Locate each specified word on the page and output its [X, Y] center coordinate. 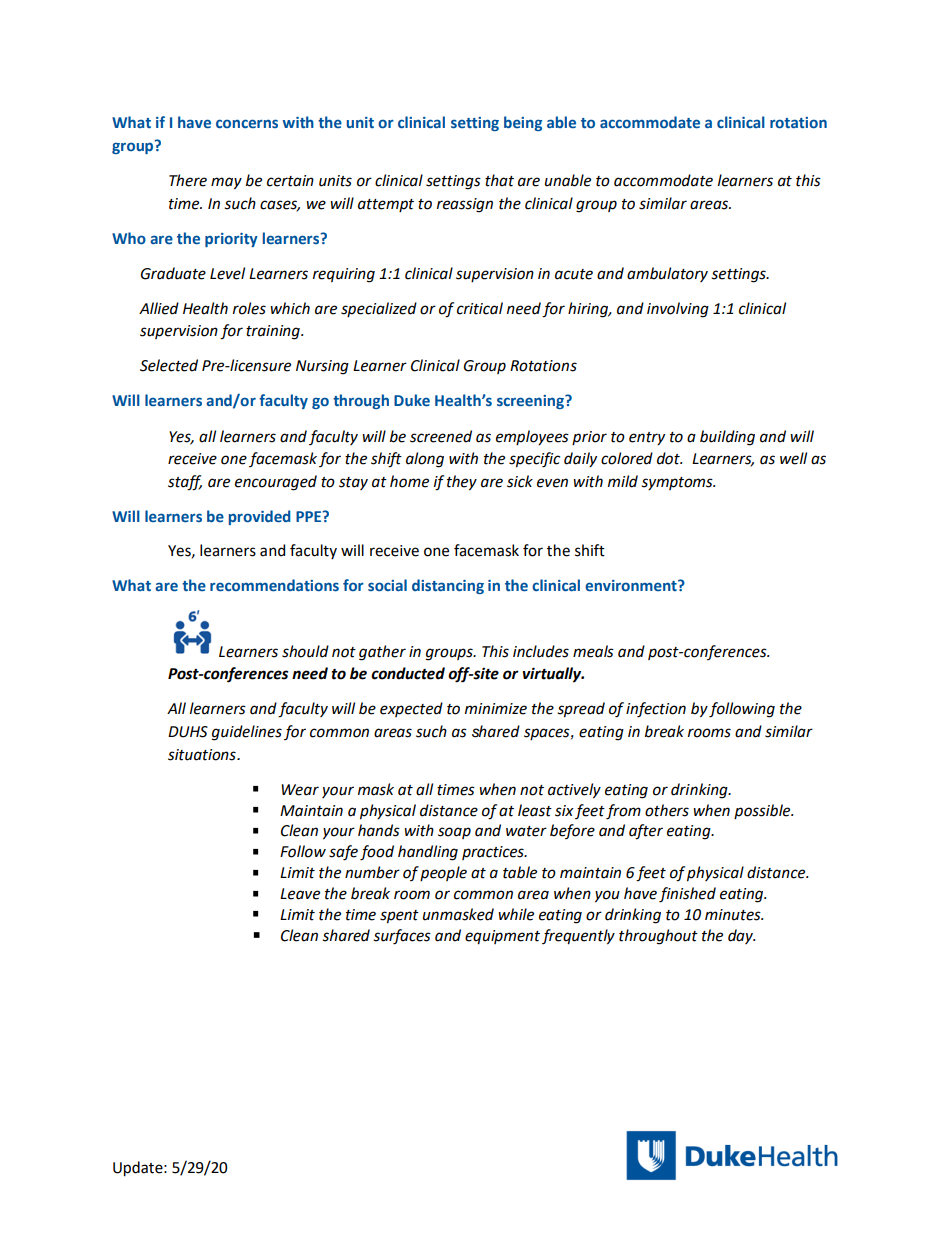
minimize [496, 709]
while [516, 914]
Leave [300, 894]
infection [656, 710]
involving [678, 310]
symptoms [678, 483]
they [462, 483]
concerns [247, 124]
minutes [734, 915]
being [523, 123]
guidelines [247, 733]
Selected [169, 365]
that [499, 180]
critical [480, 308]
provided [260, 517]
